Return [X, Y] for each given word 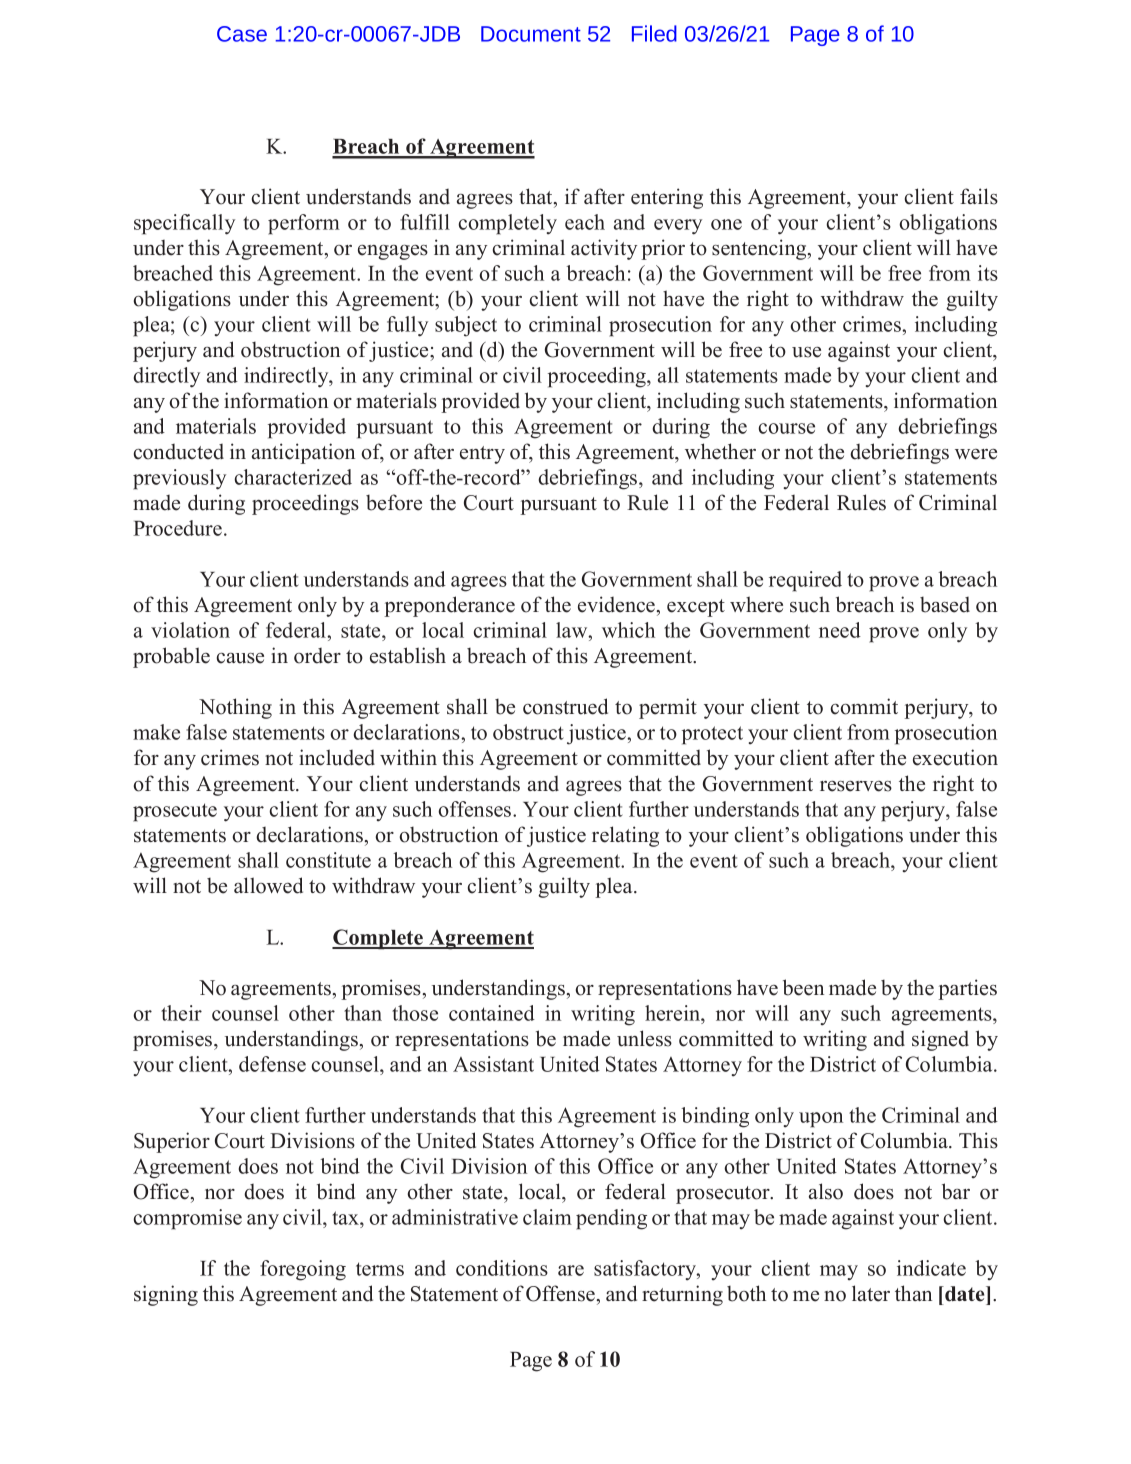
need [840, 630]
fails [979, 196]
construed [565, 706]
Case [242, 34]
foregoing [303, 1270]
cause [240, 658]
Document [531, 34]
